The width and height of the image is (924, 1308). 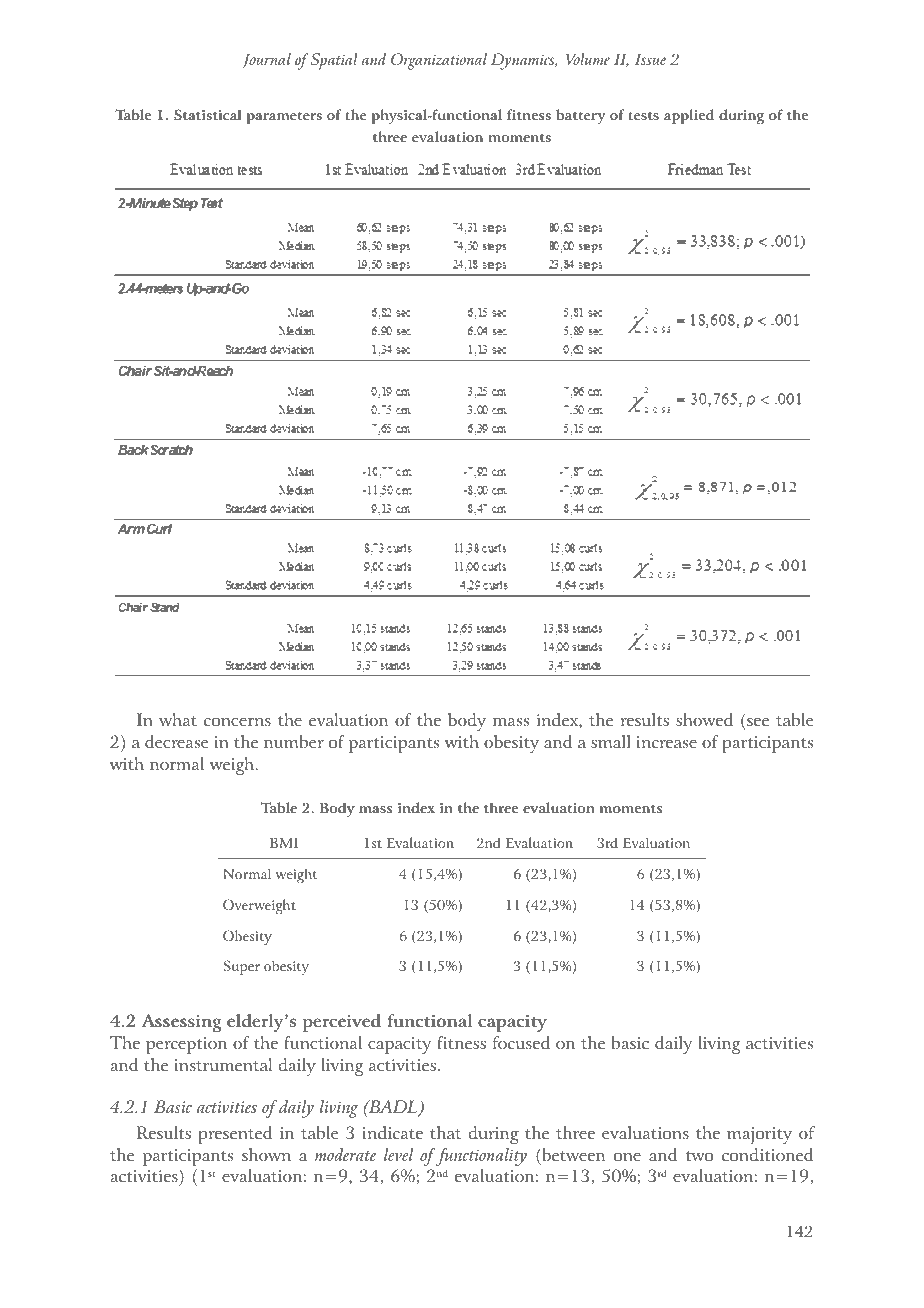 I want to click on concerns, so click(x=237, y=722).
